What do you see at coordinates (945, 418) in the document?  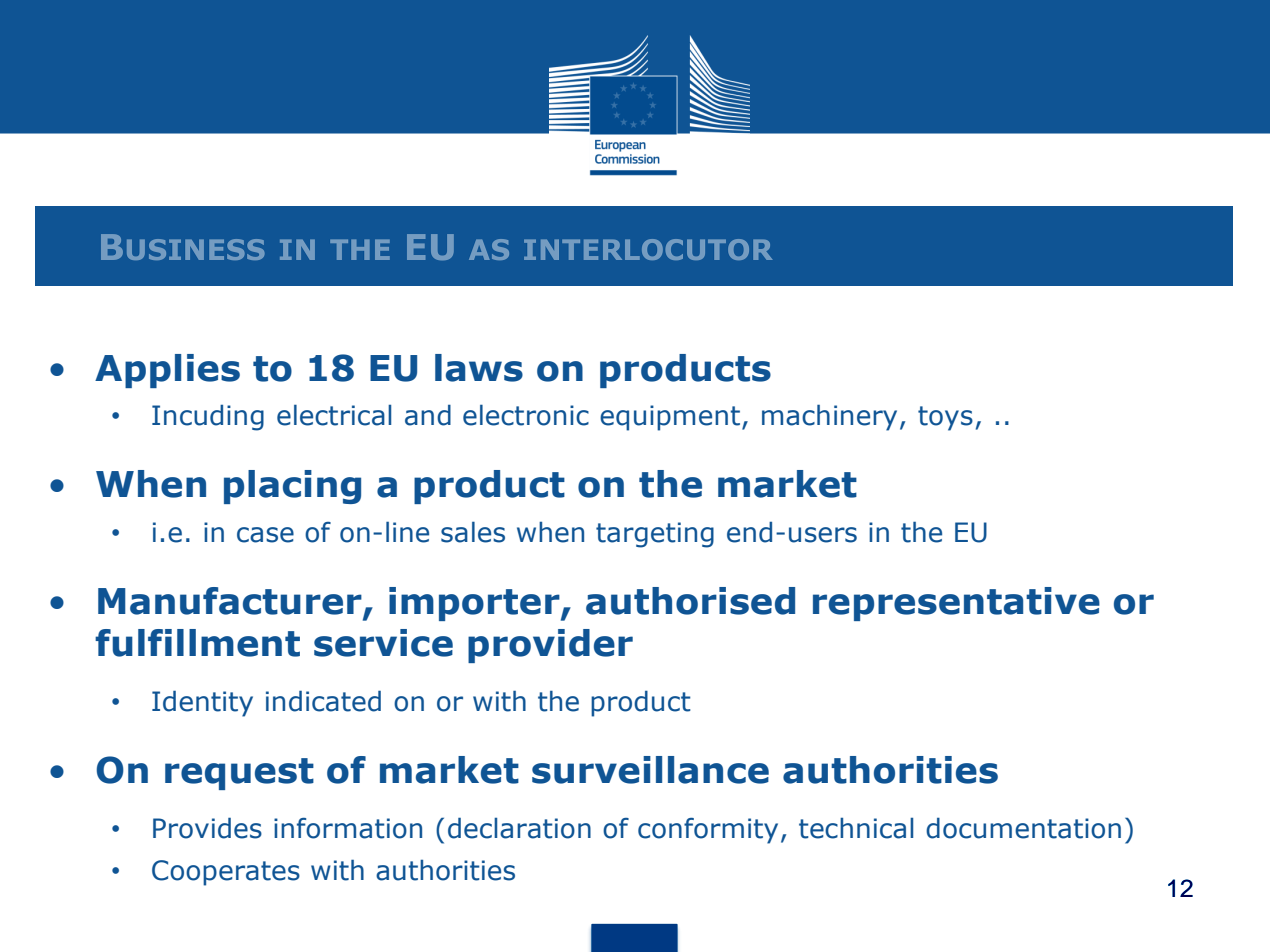 I see `toys` at bounding box center [945, 418].
